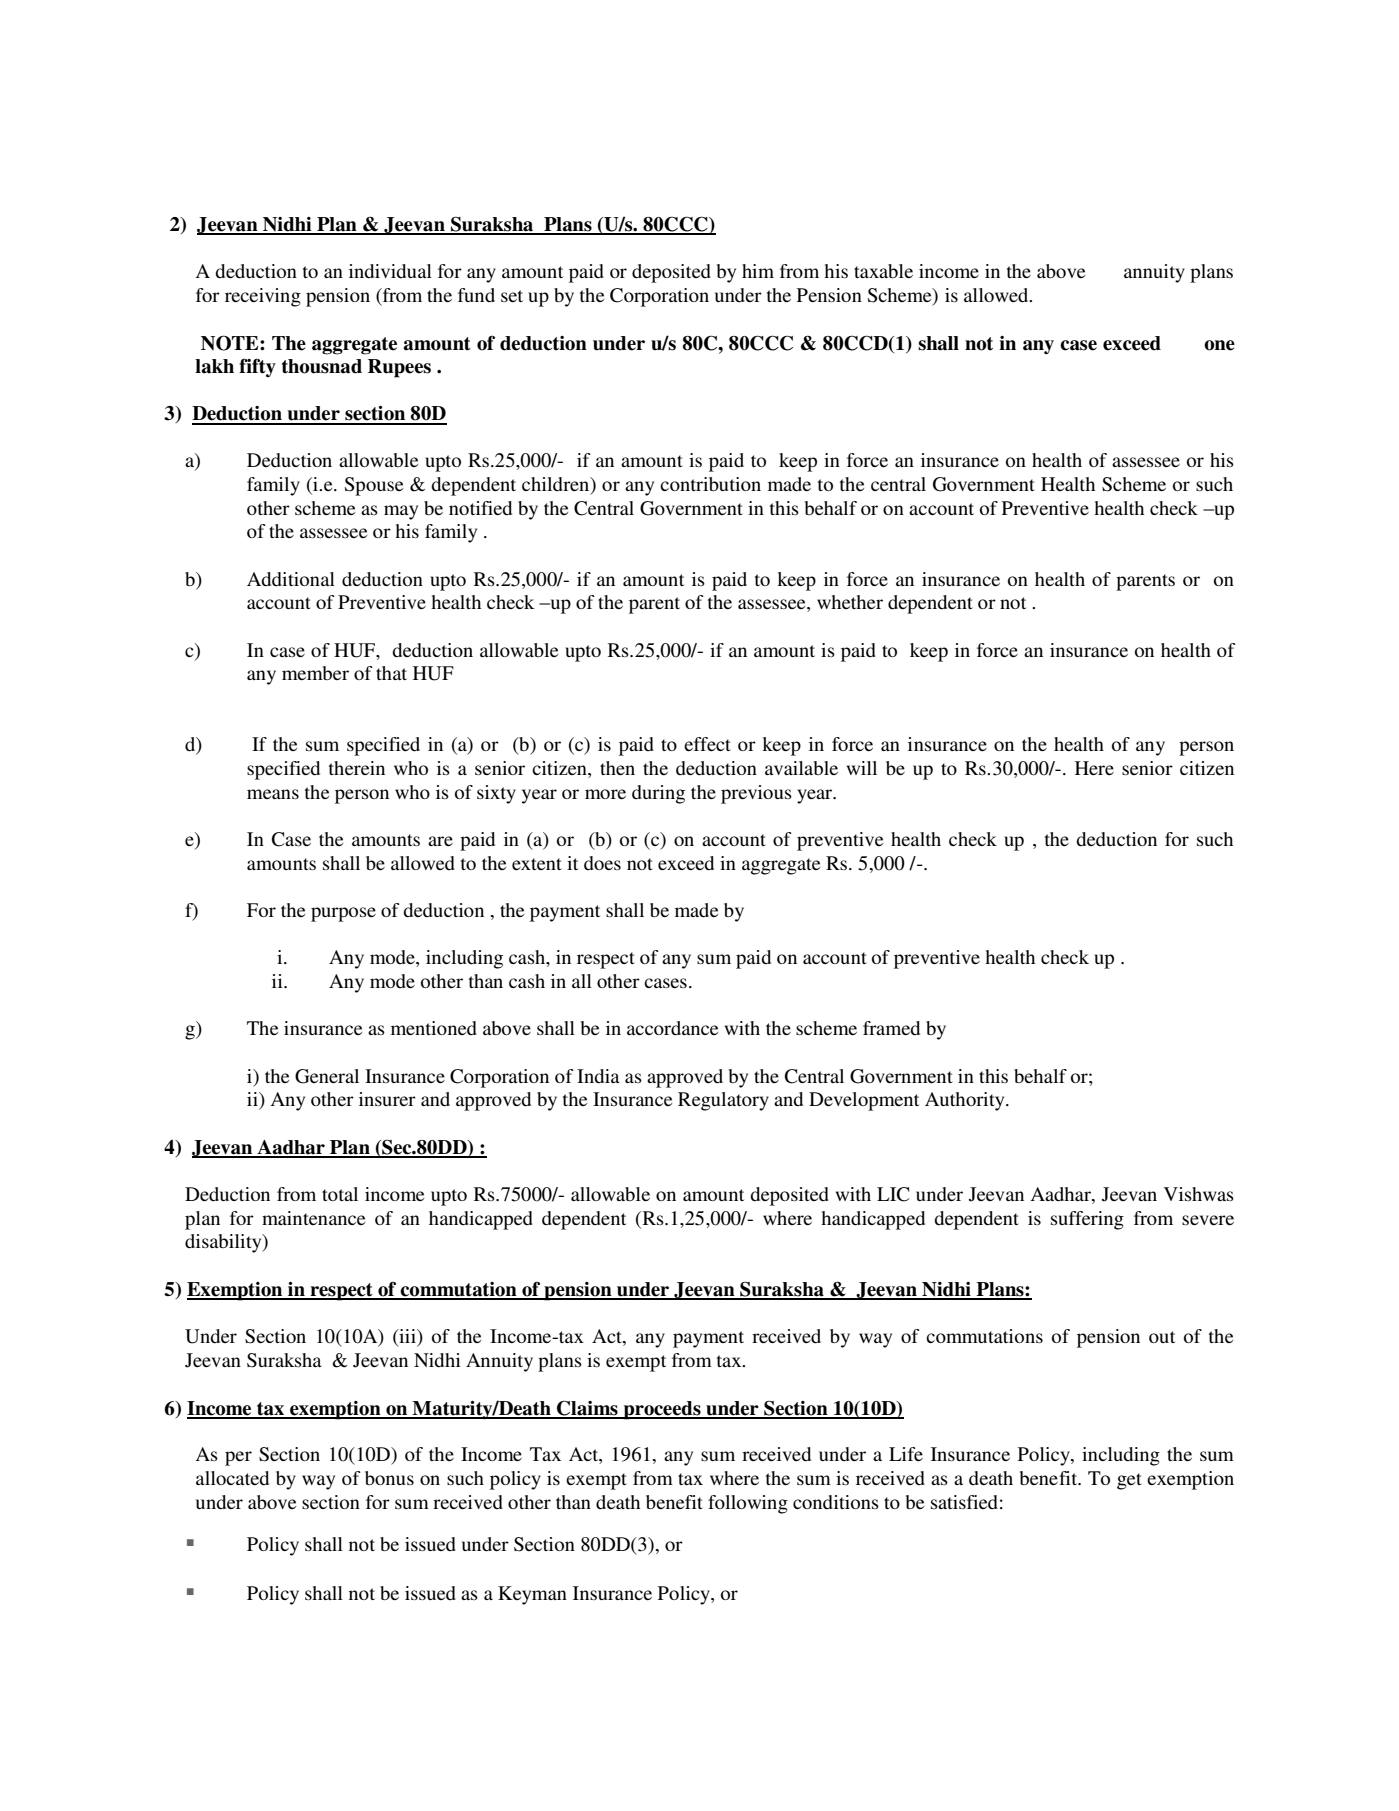 This document has width=1399, height=1811. What do you see at coordinates (758, 271) in the document?
I see `him` at bounding box center [758, 271].
